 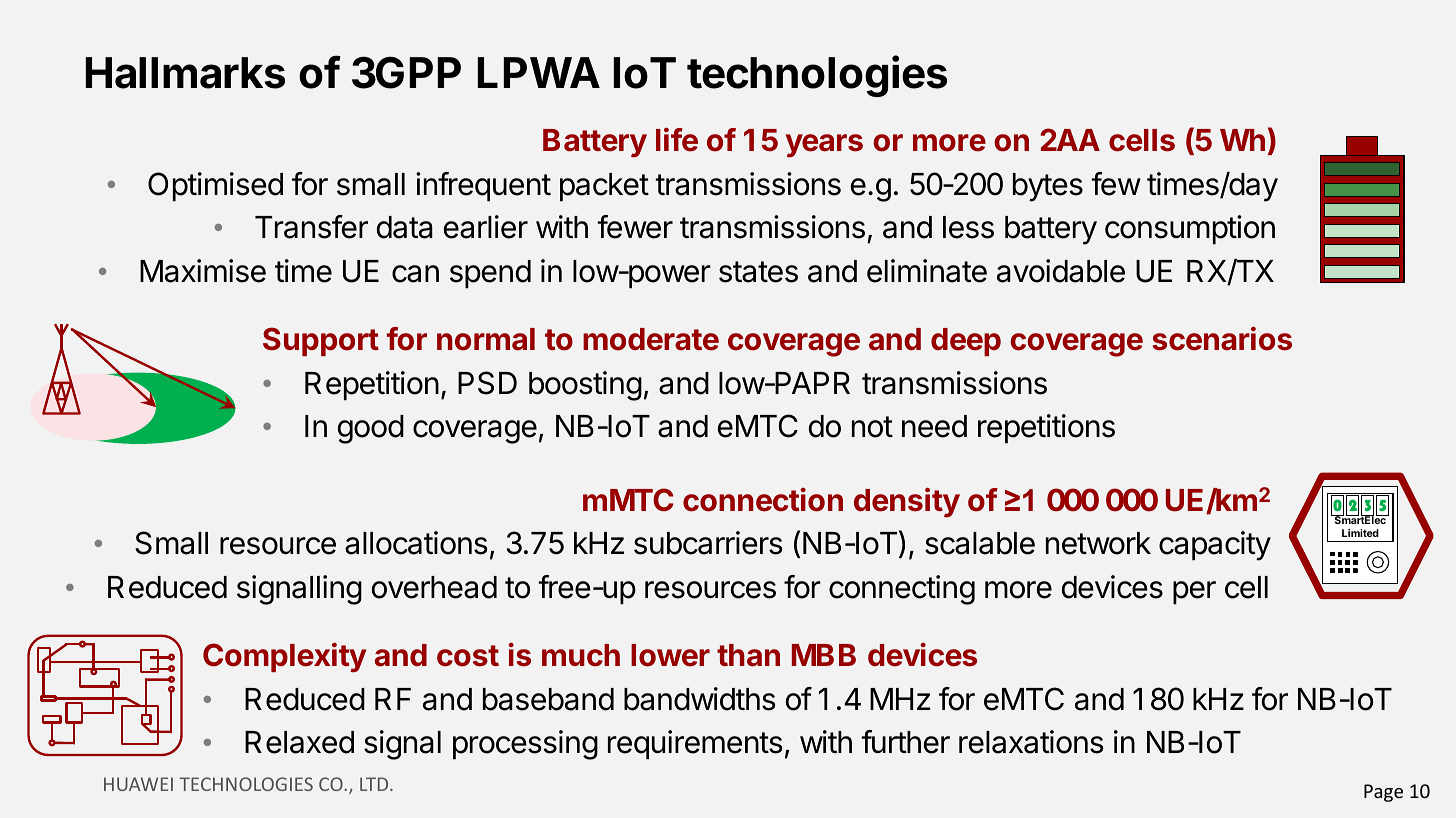 What do you see at coordinates (1215, 546) in the page?
I see `capacity` at bounding box center [1215, 546].
